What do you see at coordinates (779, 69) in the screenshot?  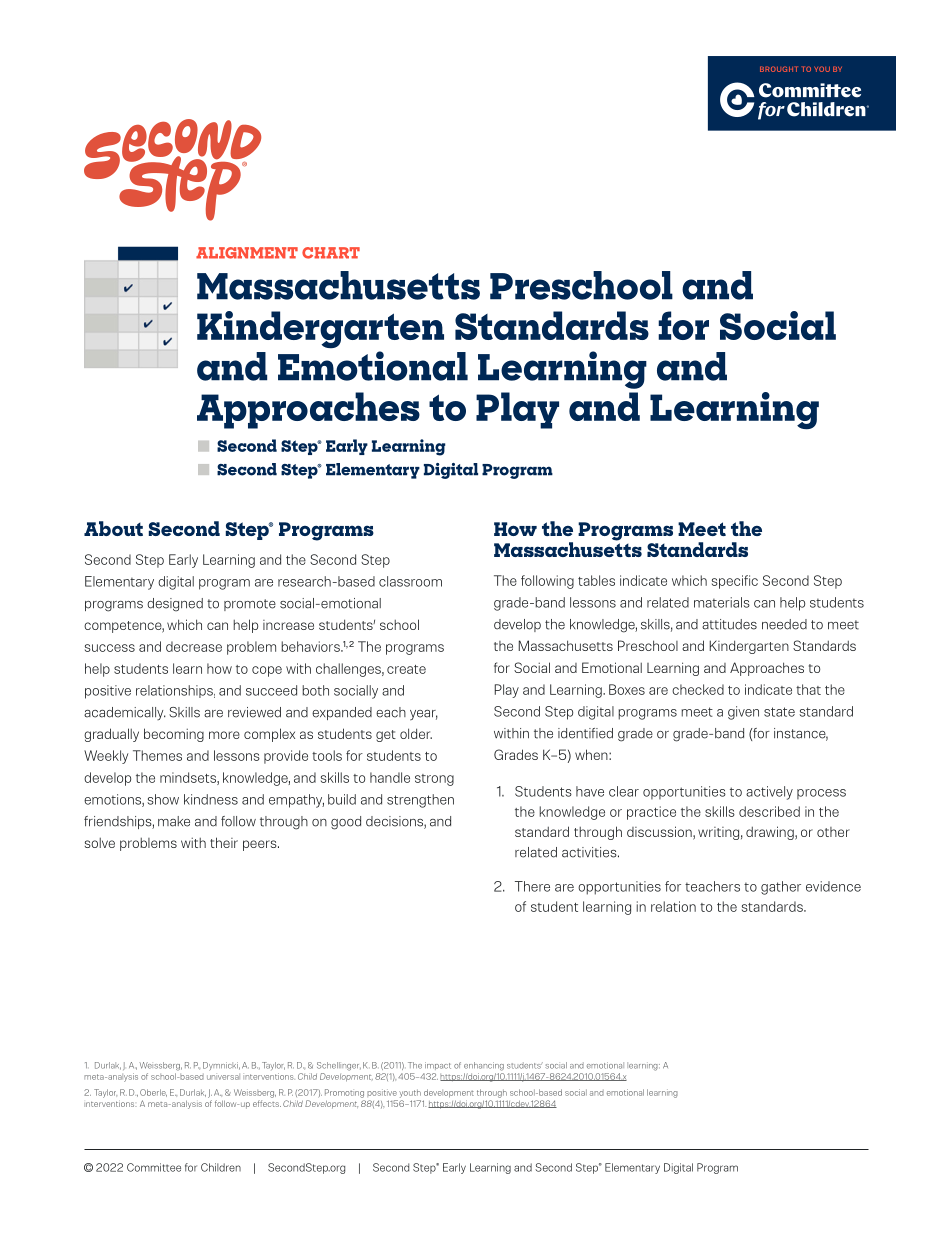 I see `BROUGHT` at bounding box center [779, 69].
